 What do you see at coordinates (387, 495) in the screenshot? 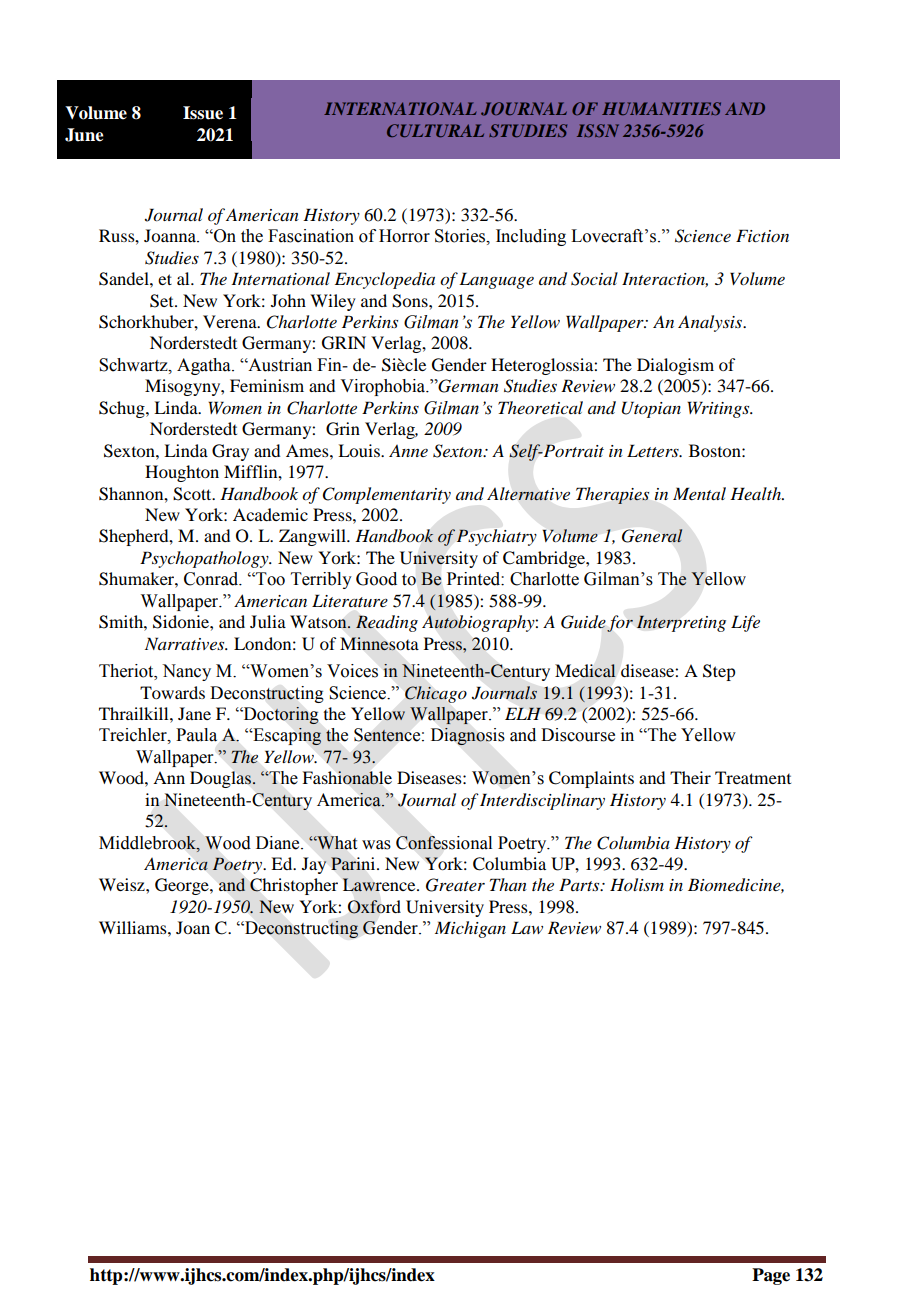
I see `Complementarity` at bounding box center [387, 495].
